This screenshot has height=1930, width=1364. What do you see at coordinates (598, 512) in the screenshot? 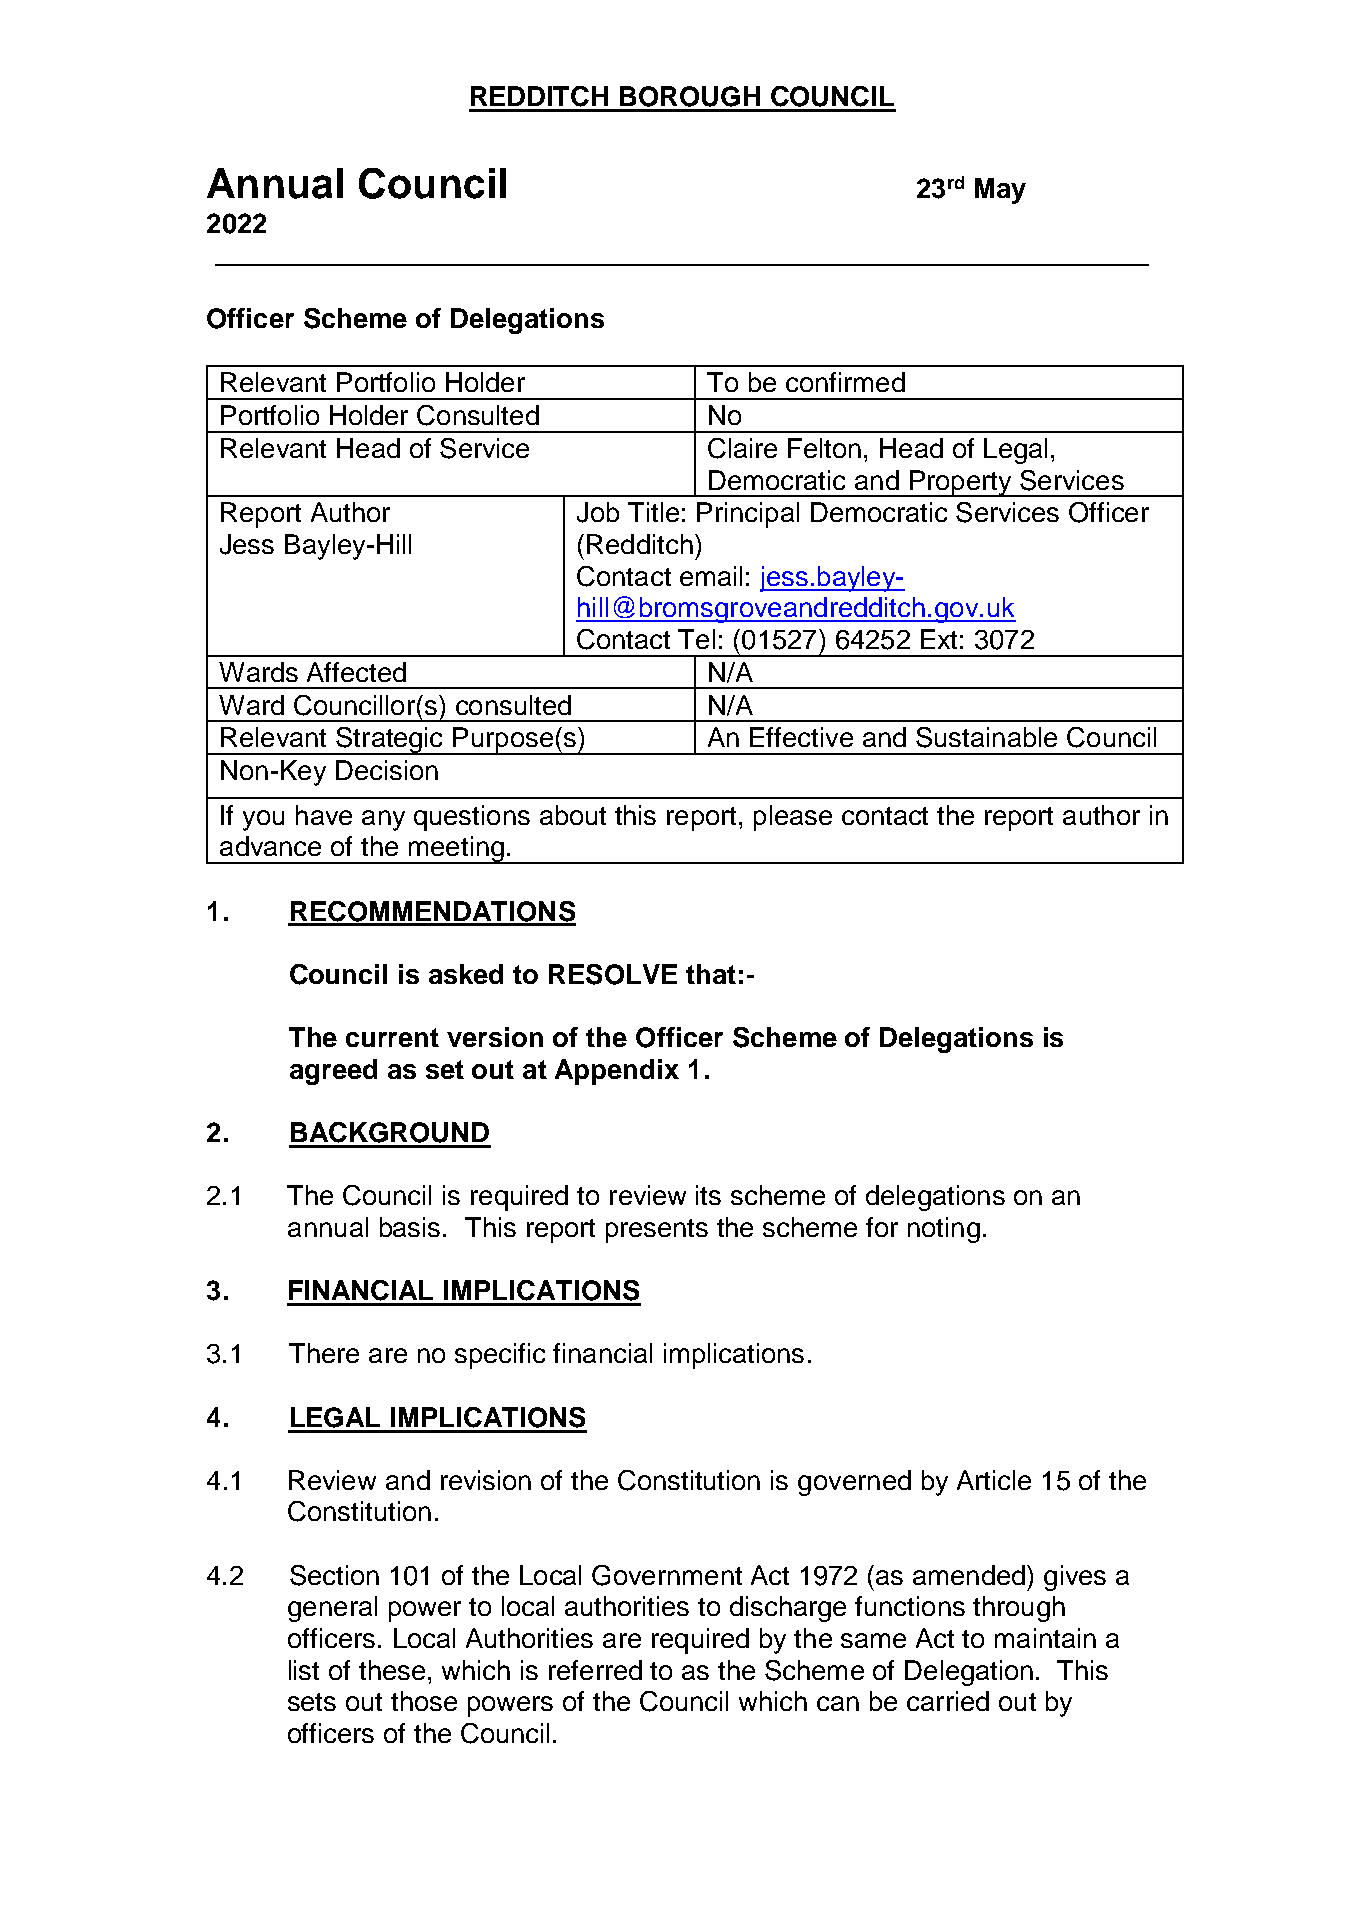
I see `Job` at bounding box center [598, 512].
